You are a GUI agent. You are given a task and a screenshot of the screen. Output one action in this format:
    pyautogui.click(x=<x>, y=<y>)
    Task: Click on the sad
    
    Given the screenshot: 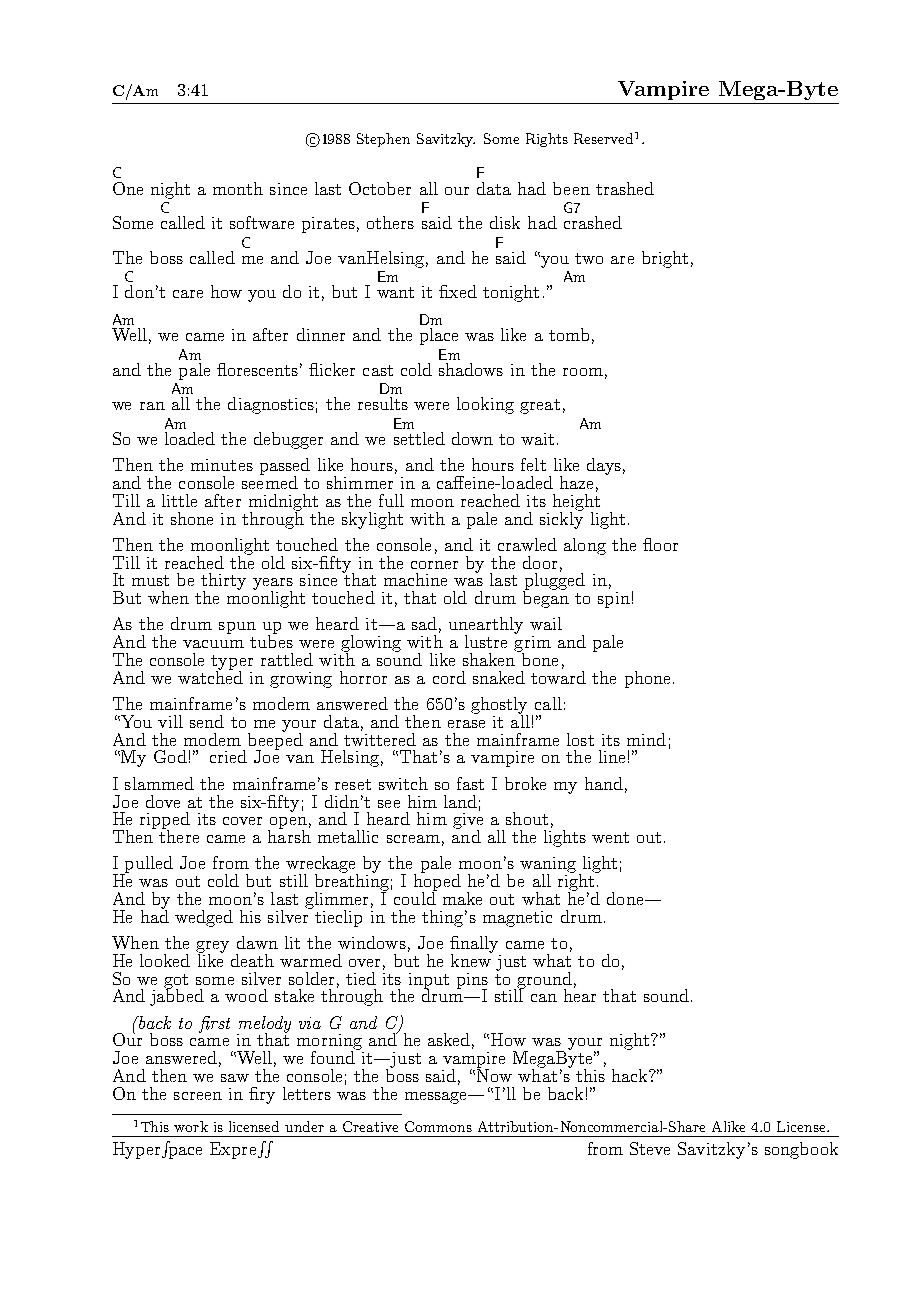 What is the action you would take?
    pyautogui.click(x=424, y=623)
